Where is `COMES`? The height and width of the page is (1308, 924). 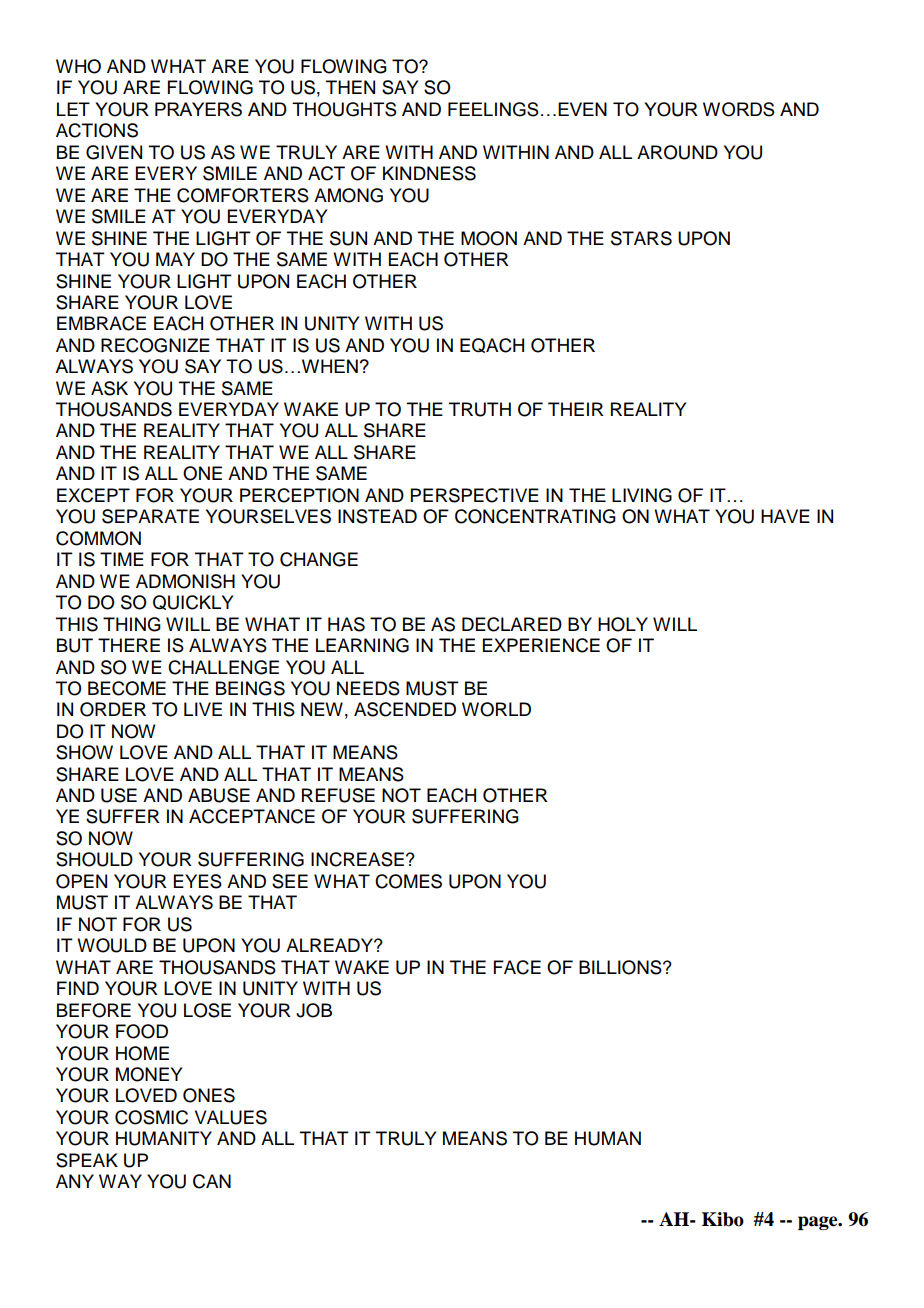 COMES is located at coordinates (408, 881).
